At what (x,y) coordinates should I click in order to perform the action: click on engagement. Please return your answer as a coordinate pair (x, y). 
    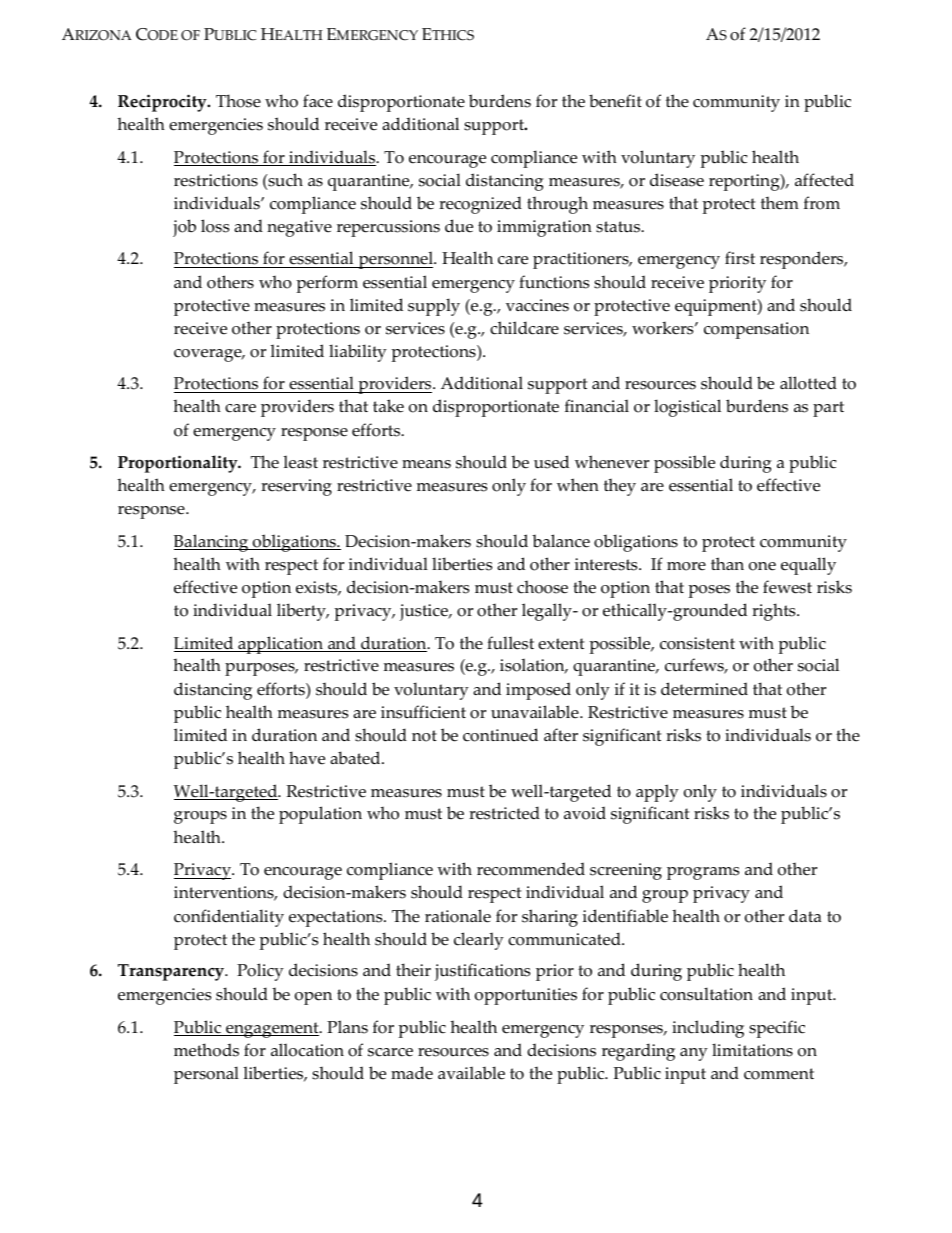
    Looking at the image, I should click on (272, 1030).
